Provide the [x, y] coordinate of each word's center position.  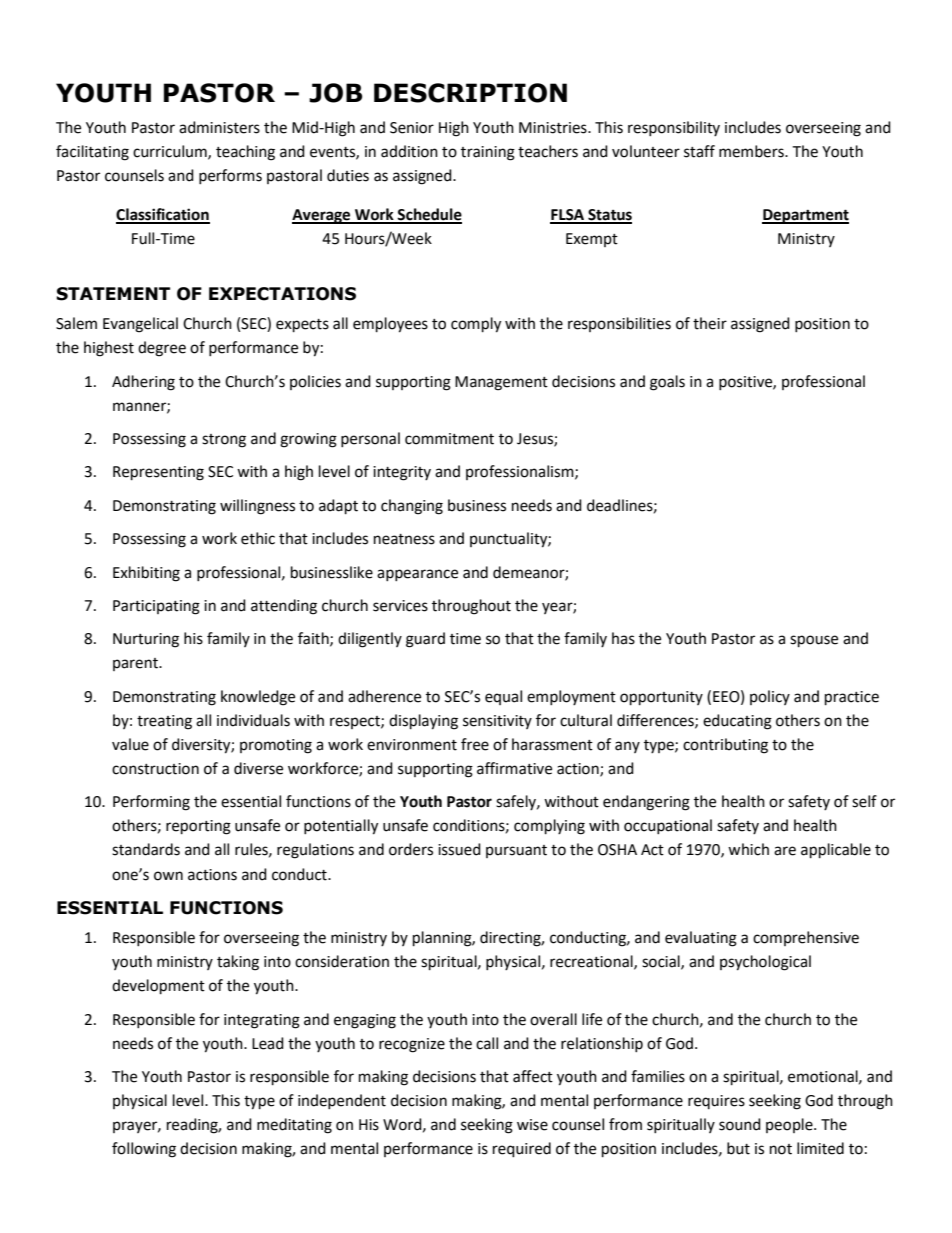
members [752, 151]
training [488, 153]
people [790, 1125]
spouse [814, 641]
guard [425, 640]
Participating [156, 607]
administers [219, 127]
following [144, 1150]
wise [532, 1125]
